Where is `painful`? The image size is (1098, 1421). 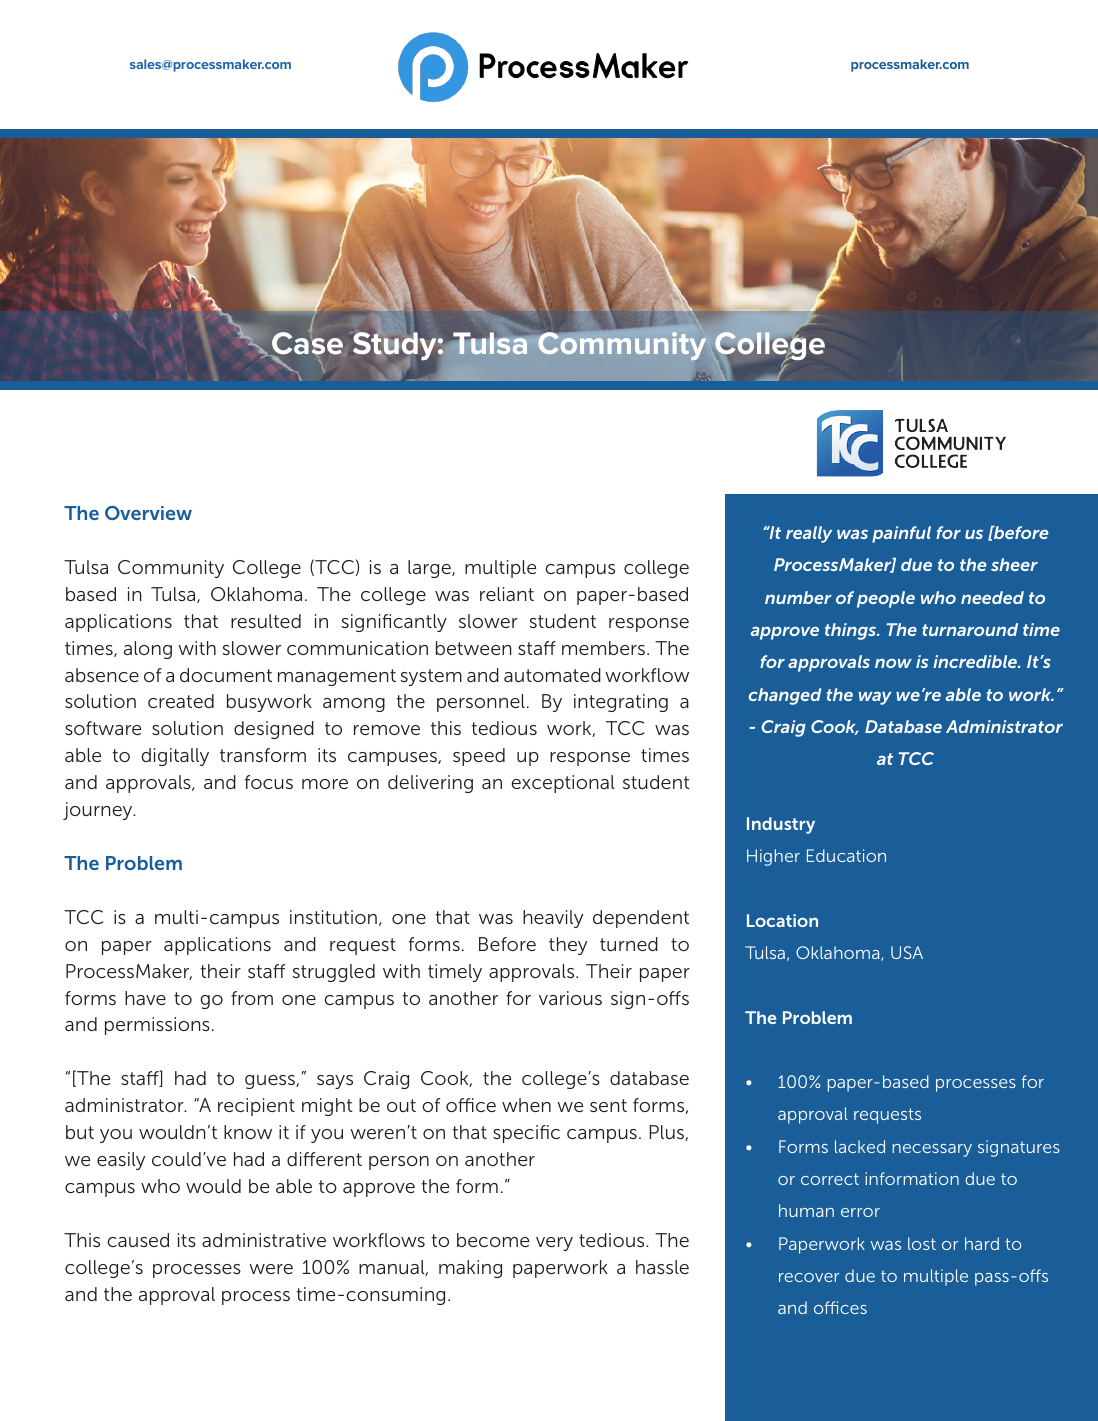
painful is located at coordinates (901, 534).
